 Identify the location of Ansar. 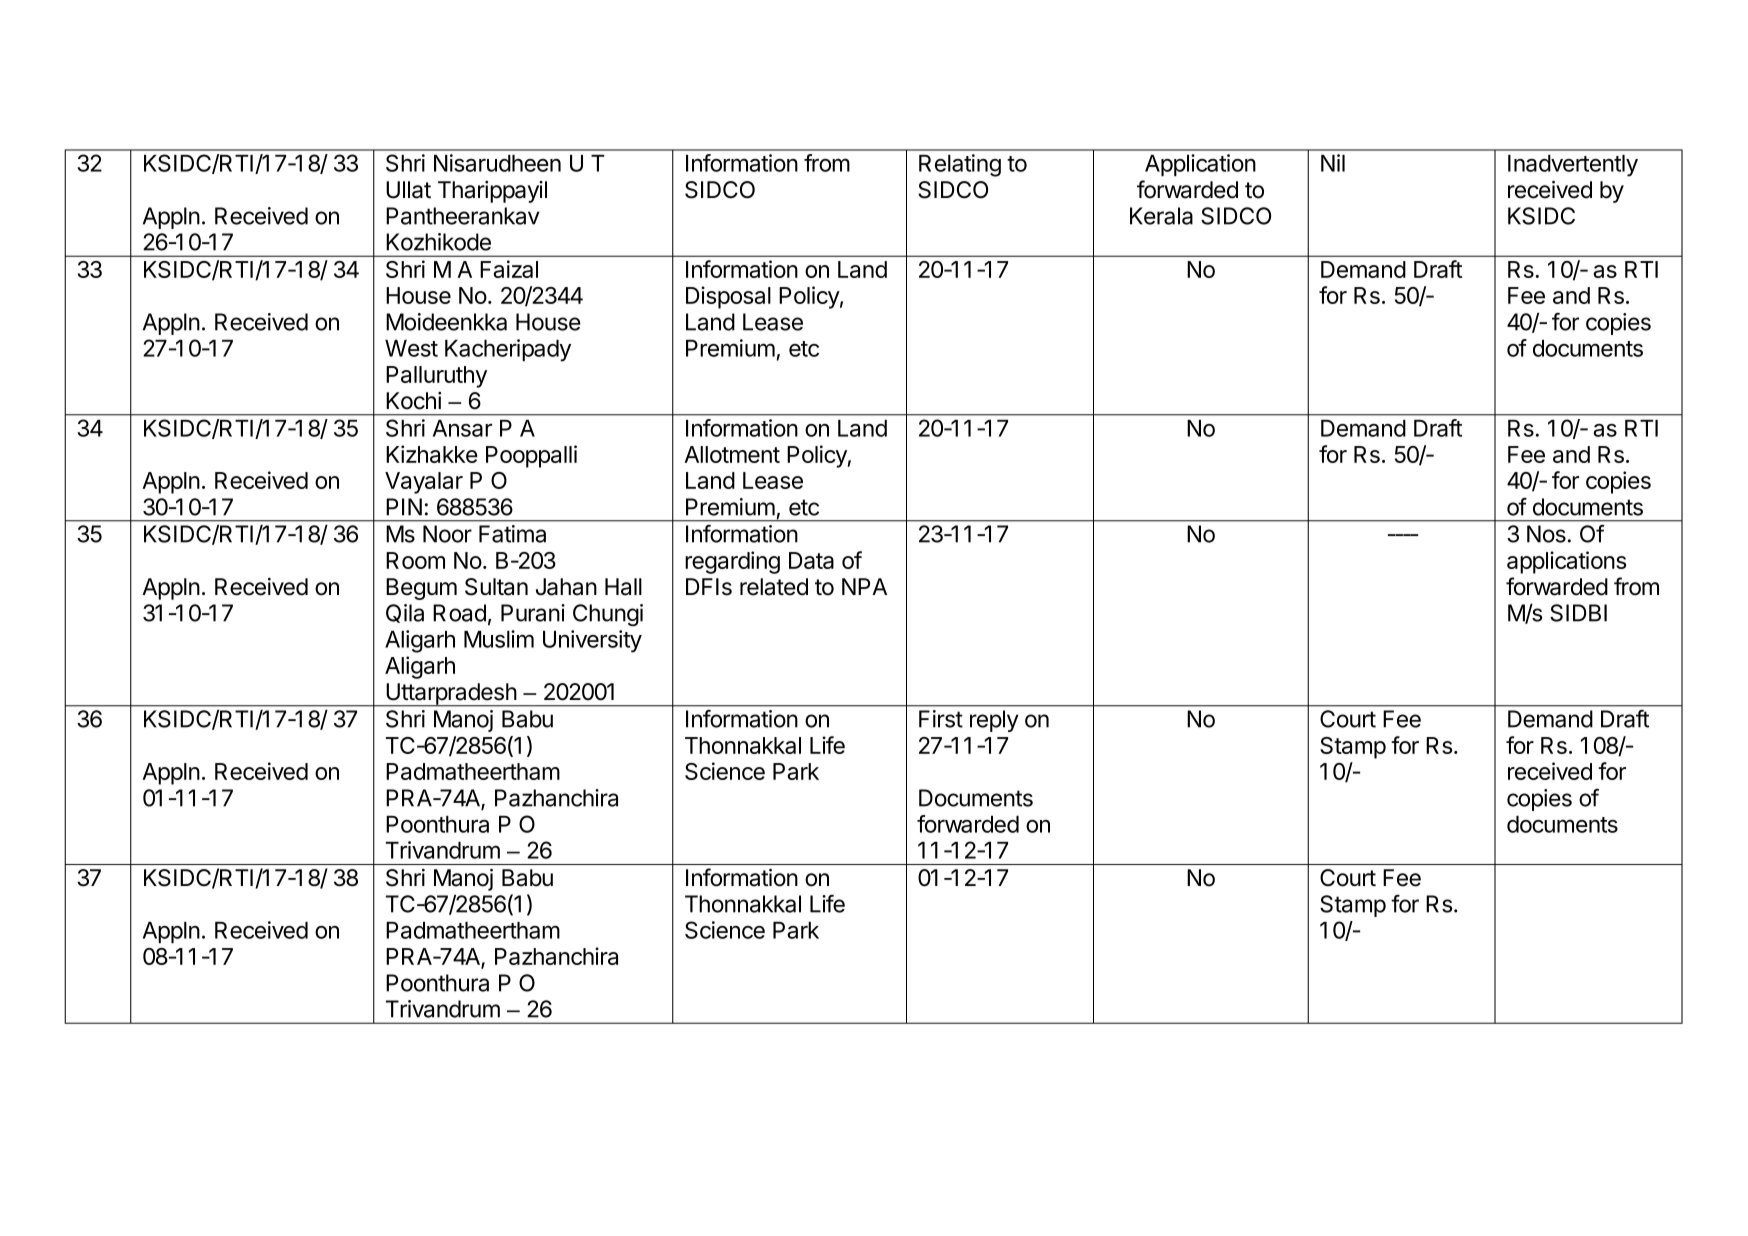
(462, 428).
